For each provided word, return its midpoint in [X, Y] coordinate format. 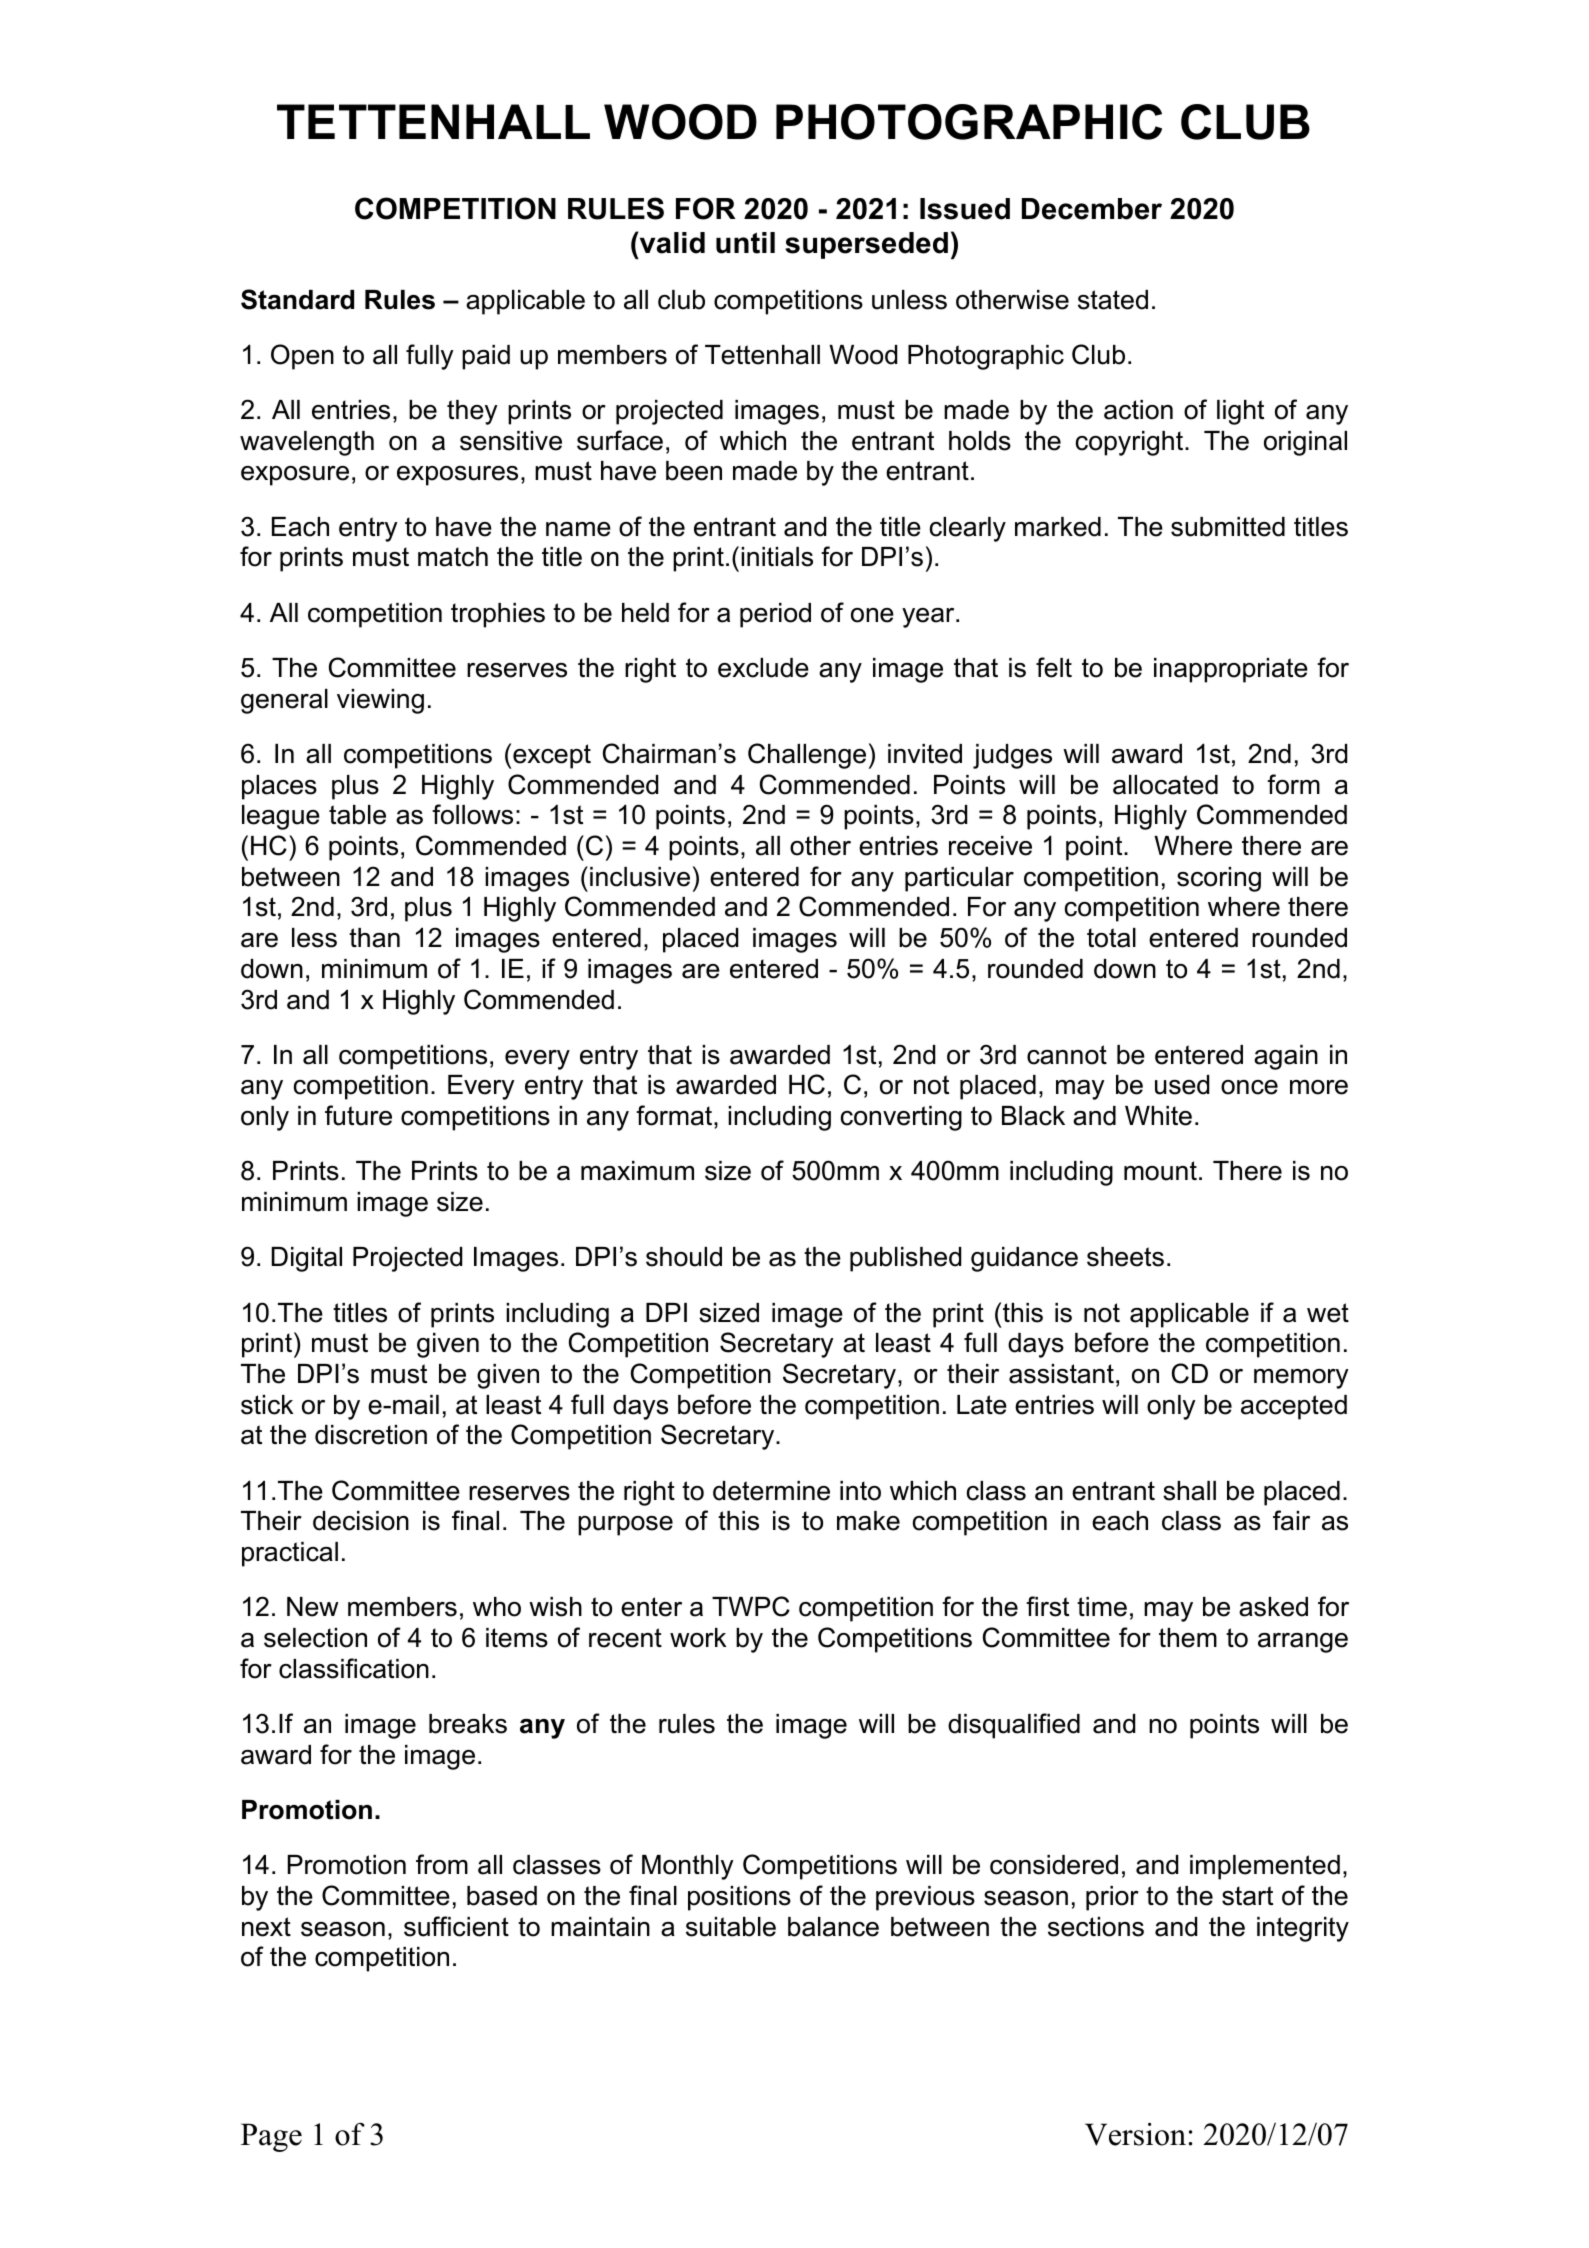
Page [271, 2137]
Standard [297, 299]
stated [1113, 300]
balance [833, 1927]
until [745, 243]
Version [1135, 2134]
